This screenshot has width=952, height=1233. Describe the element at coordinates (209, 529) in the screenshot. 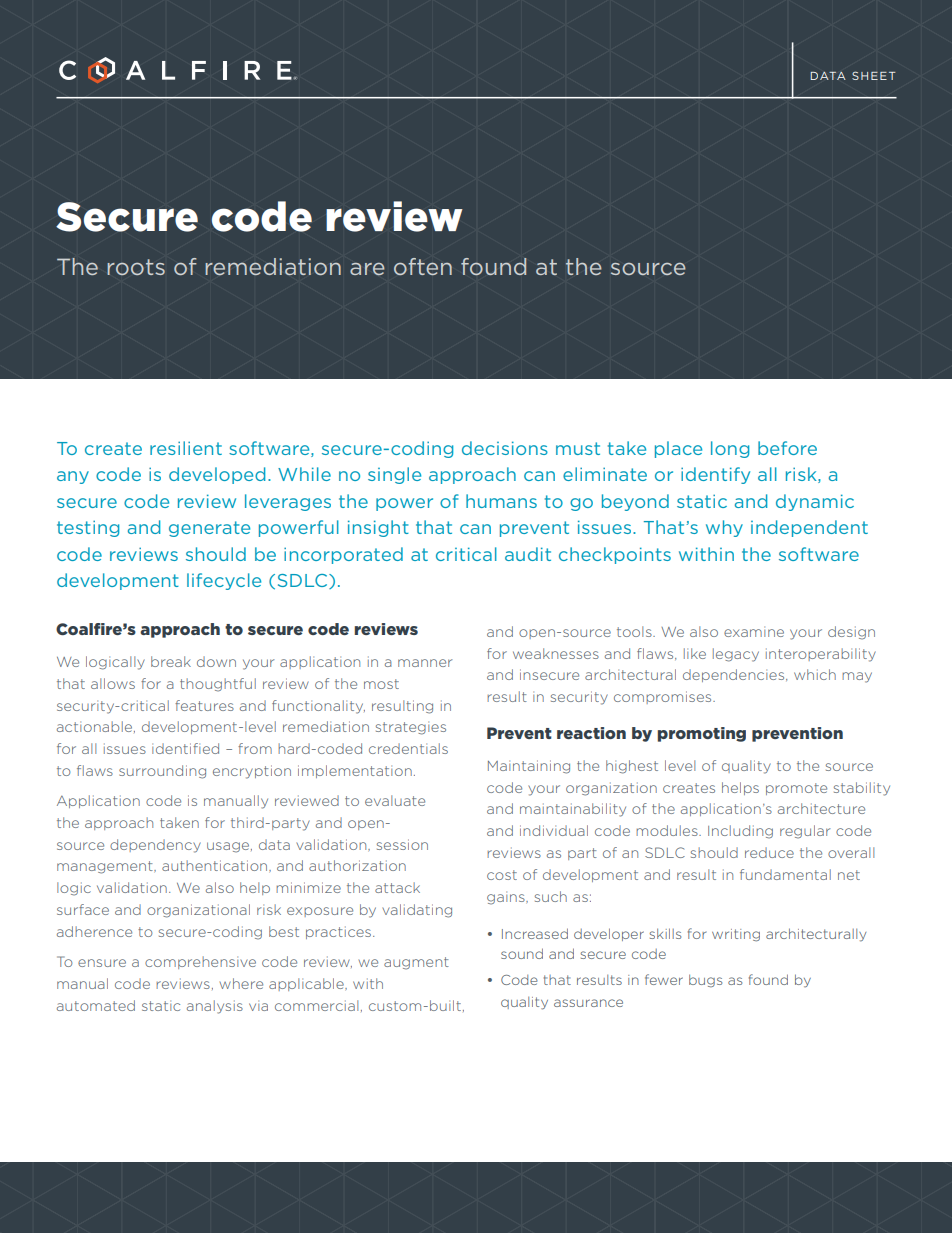

I see `generate` at that location.
